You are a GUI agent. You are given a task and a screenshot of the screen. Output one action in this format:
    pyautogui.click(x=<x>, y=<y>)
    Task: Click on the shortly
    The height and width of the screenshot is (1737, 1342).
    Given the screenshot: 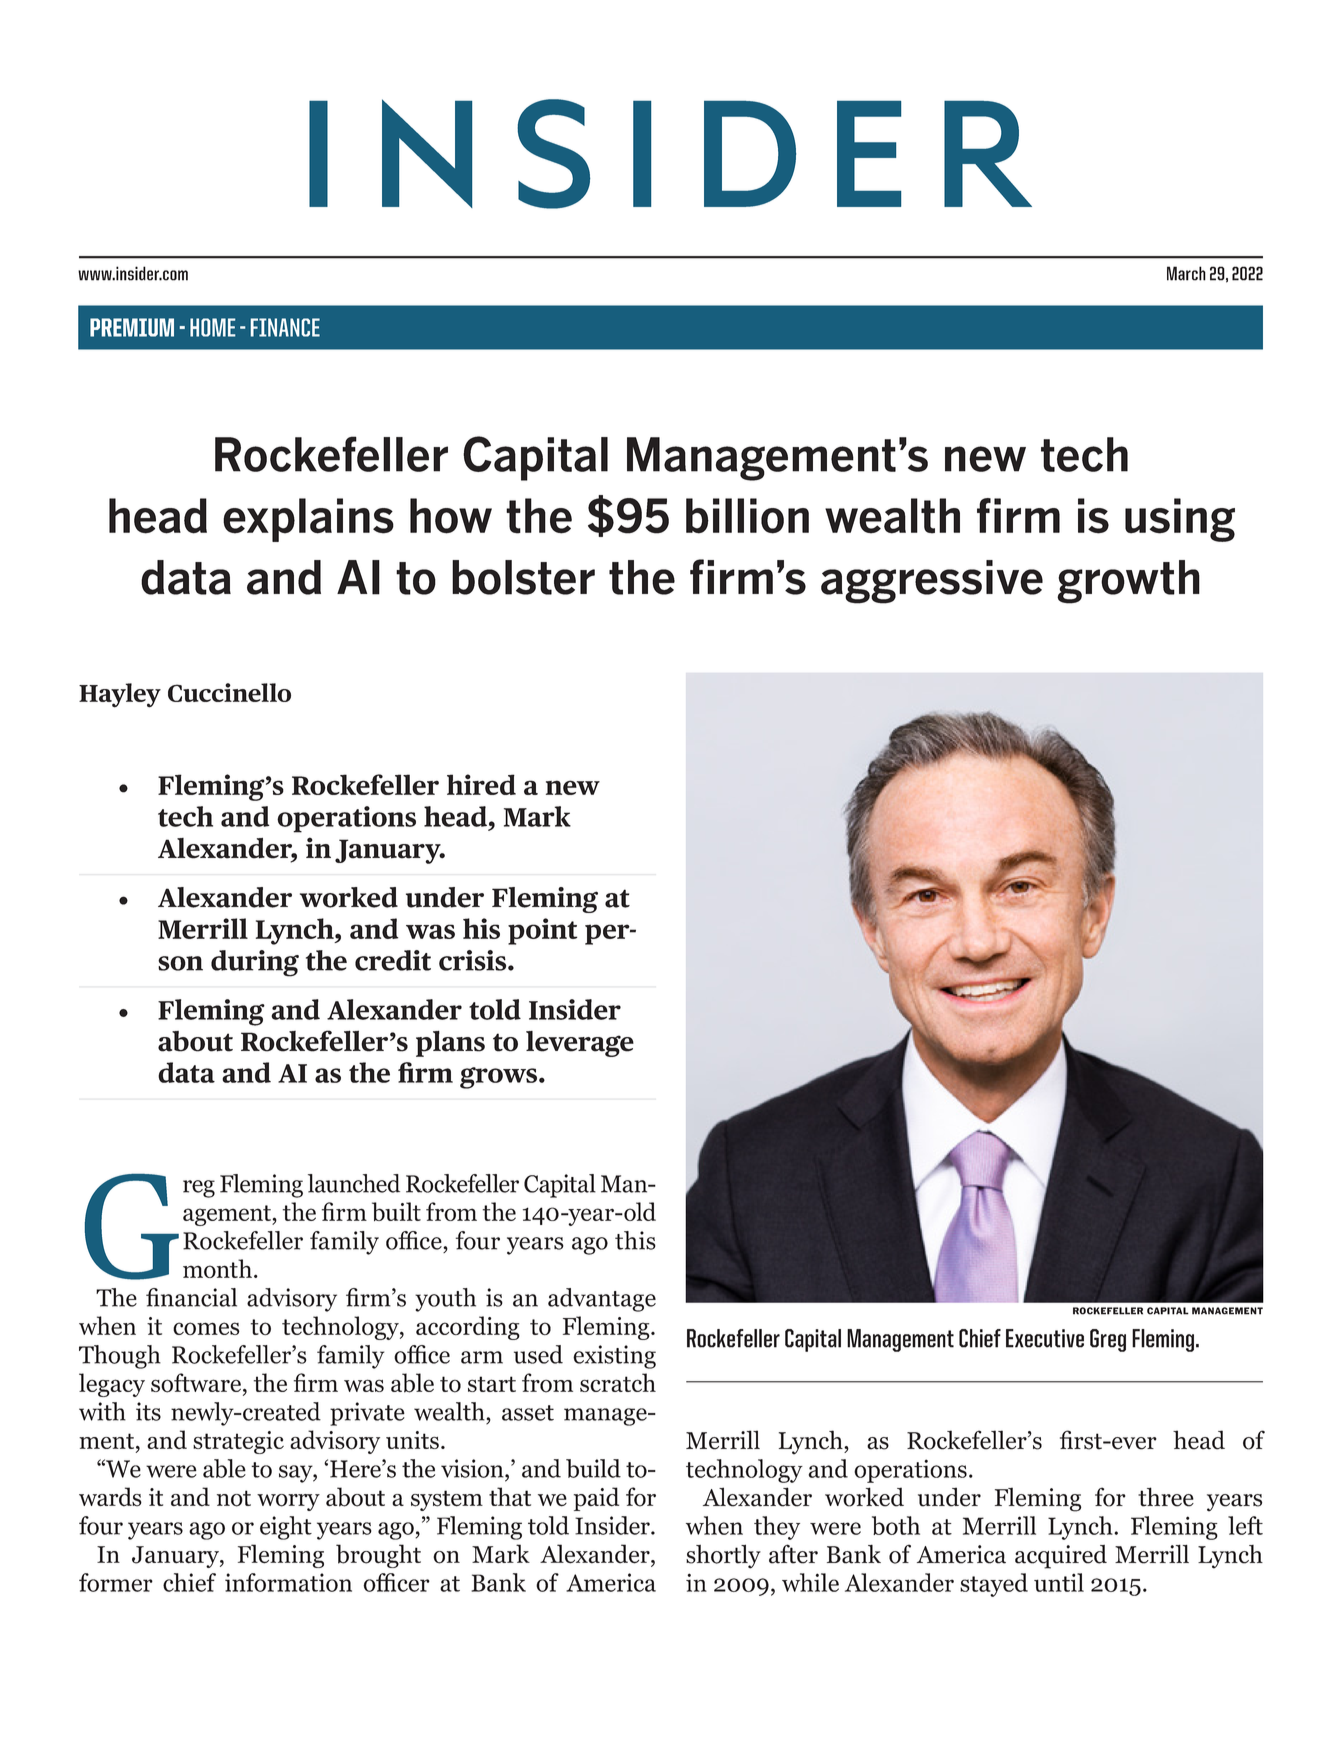 What is the action you would take?
    pyautogui.click(x=723, y=1556)
